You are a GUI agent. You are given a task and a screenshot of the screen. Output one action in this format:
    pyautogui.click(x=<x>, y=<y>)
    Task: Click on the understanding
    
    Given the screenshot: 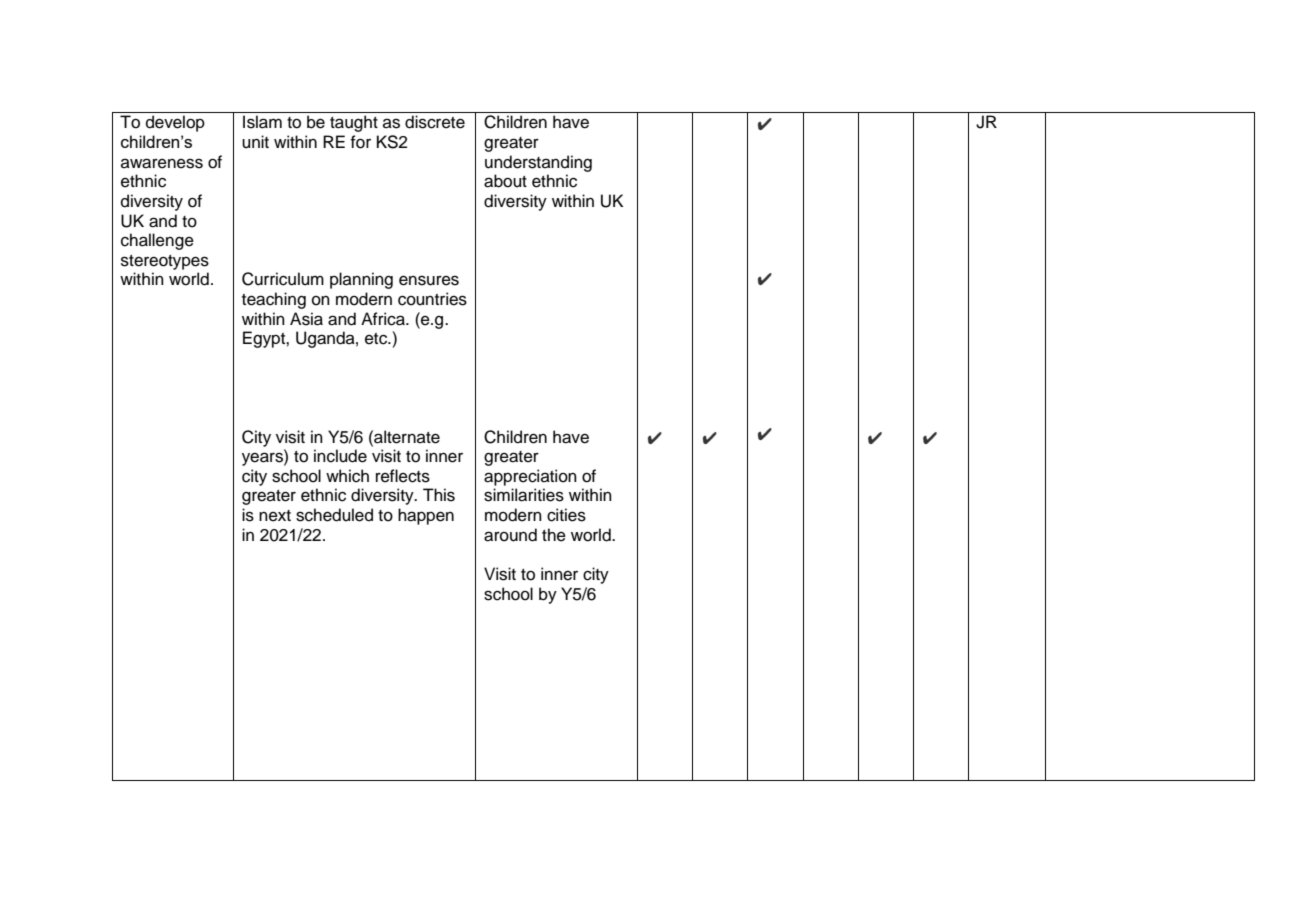 What is the action you would take?
    pyautogui.click(x=538, y=163)
